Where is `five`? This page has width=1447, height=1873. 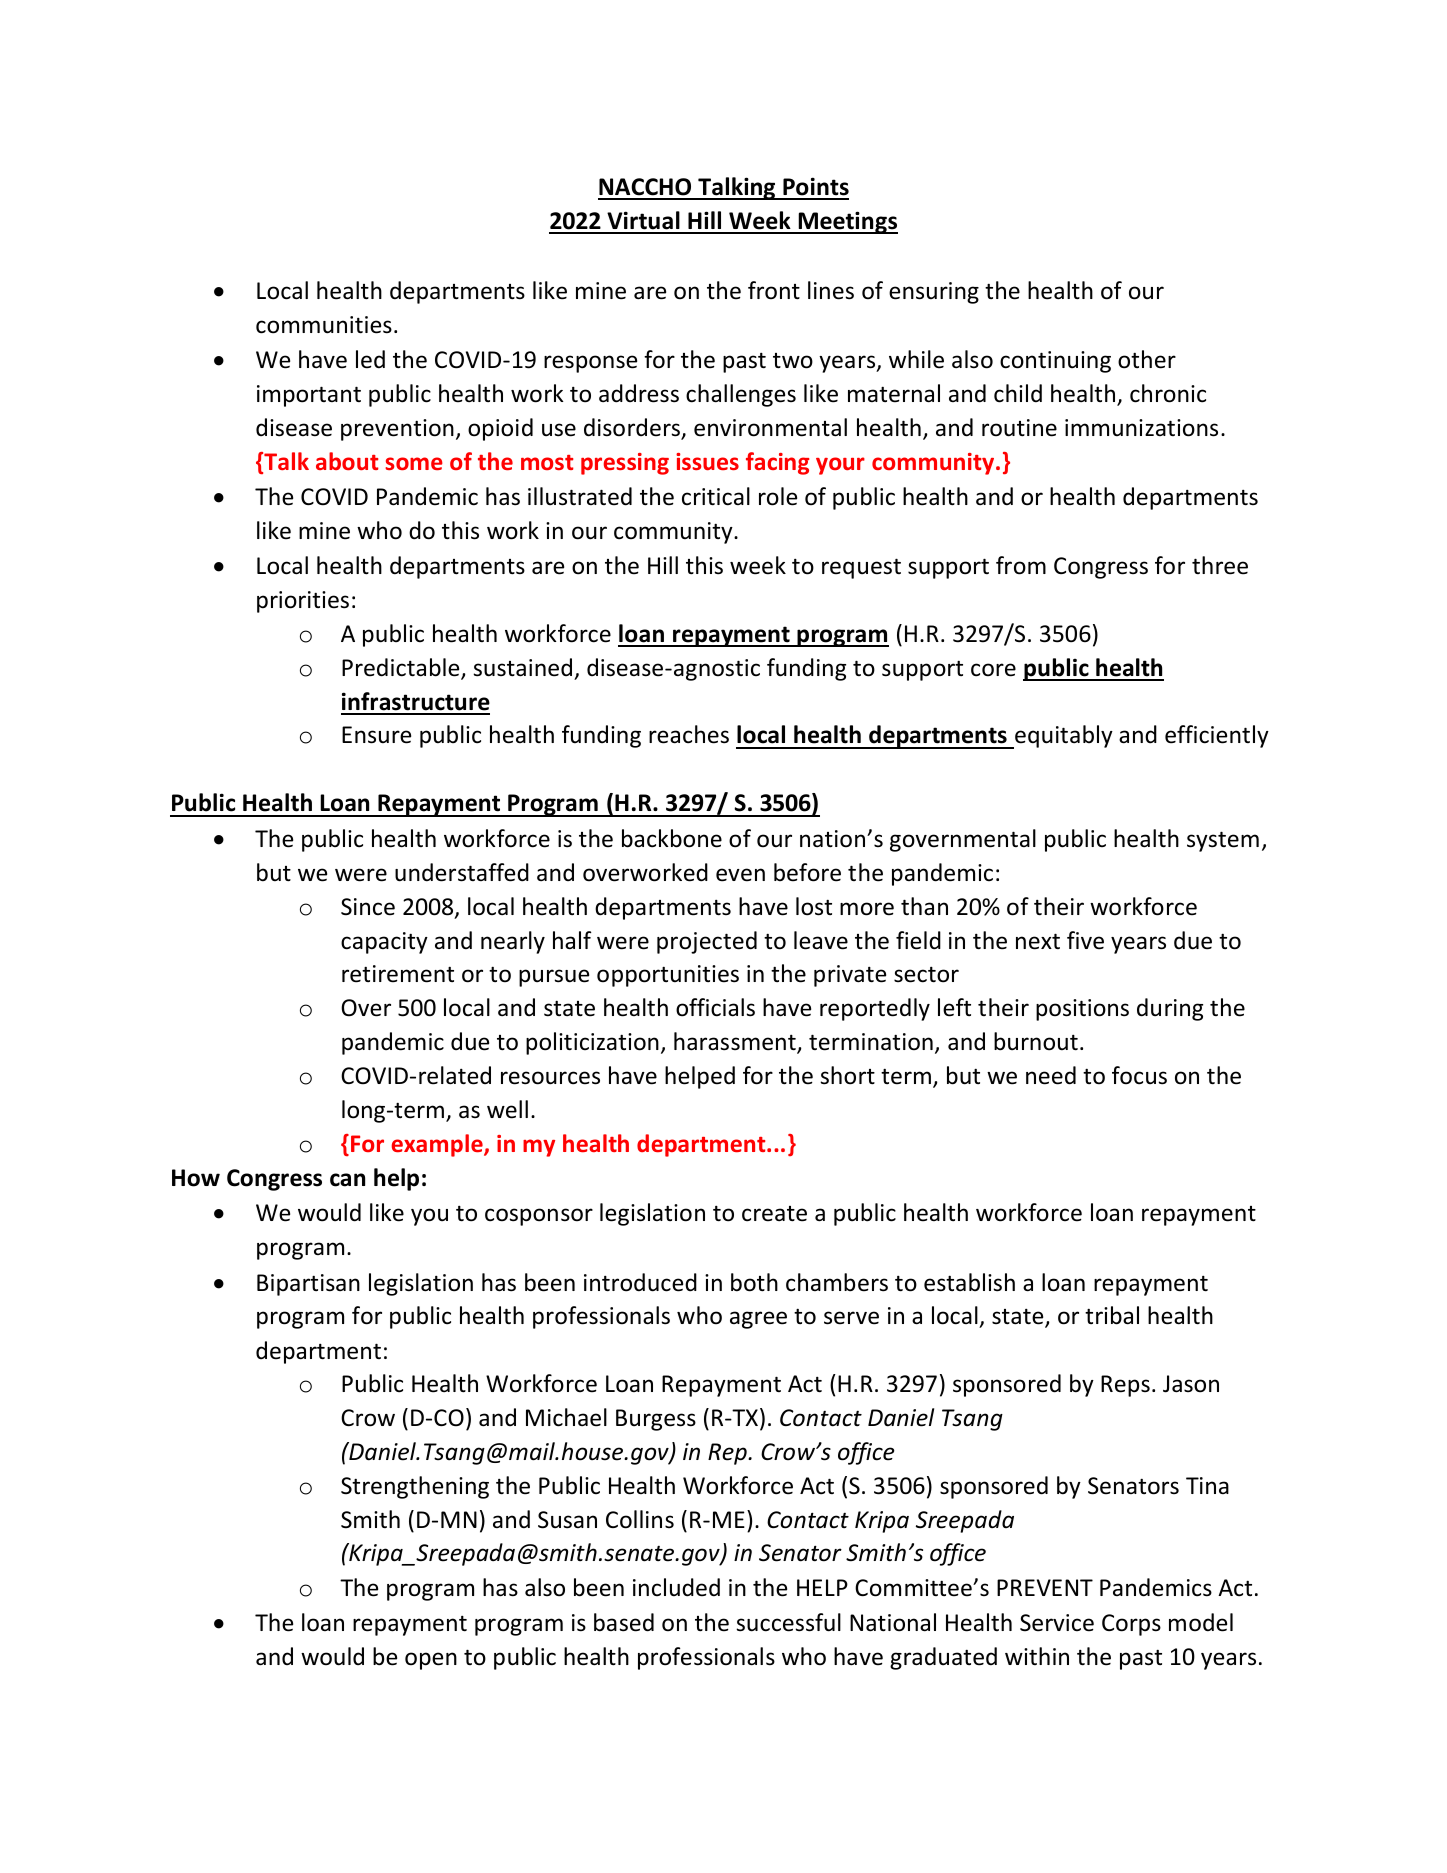 five is located at coordinates (1085, 940).
